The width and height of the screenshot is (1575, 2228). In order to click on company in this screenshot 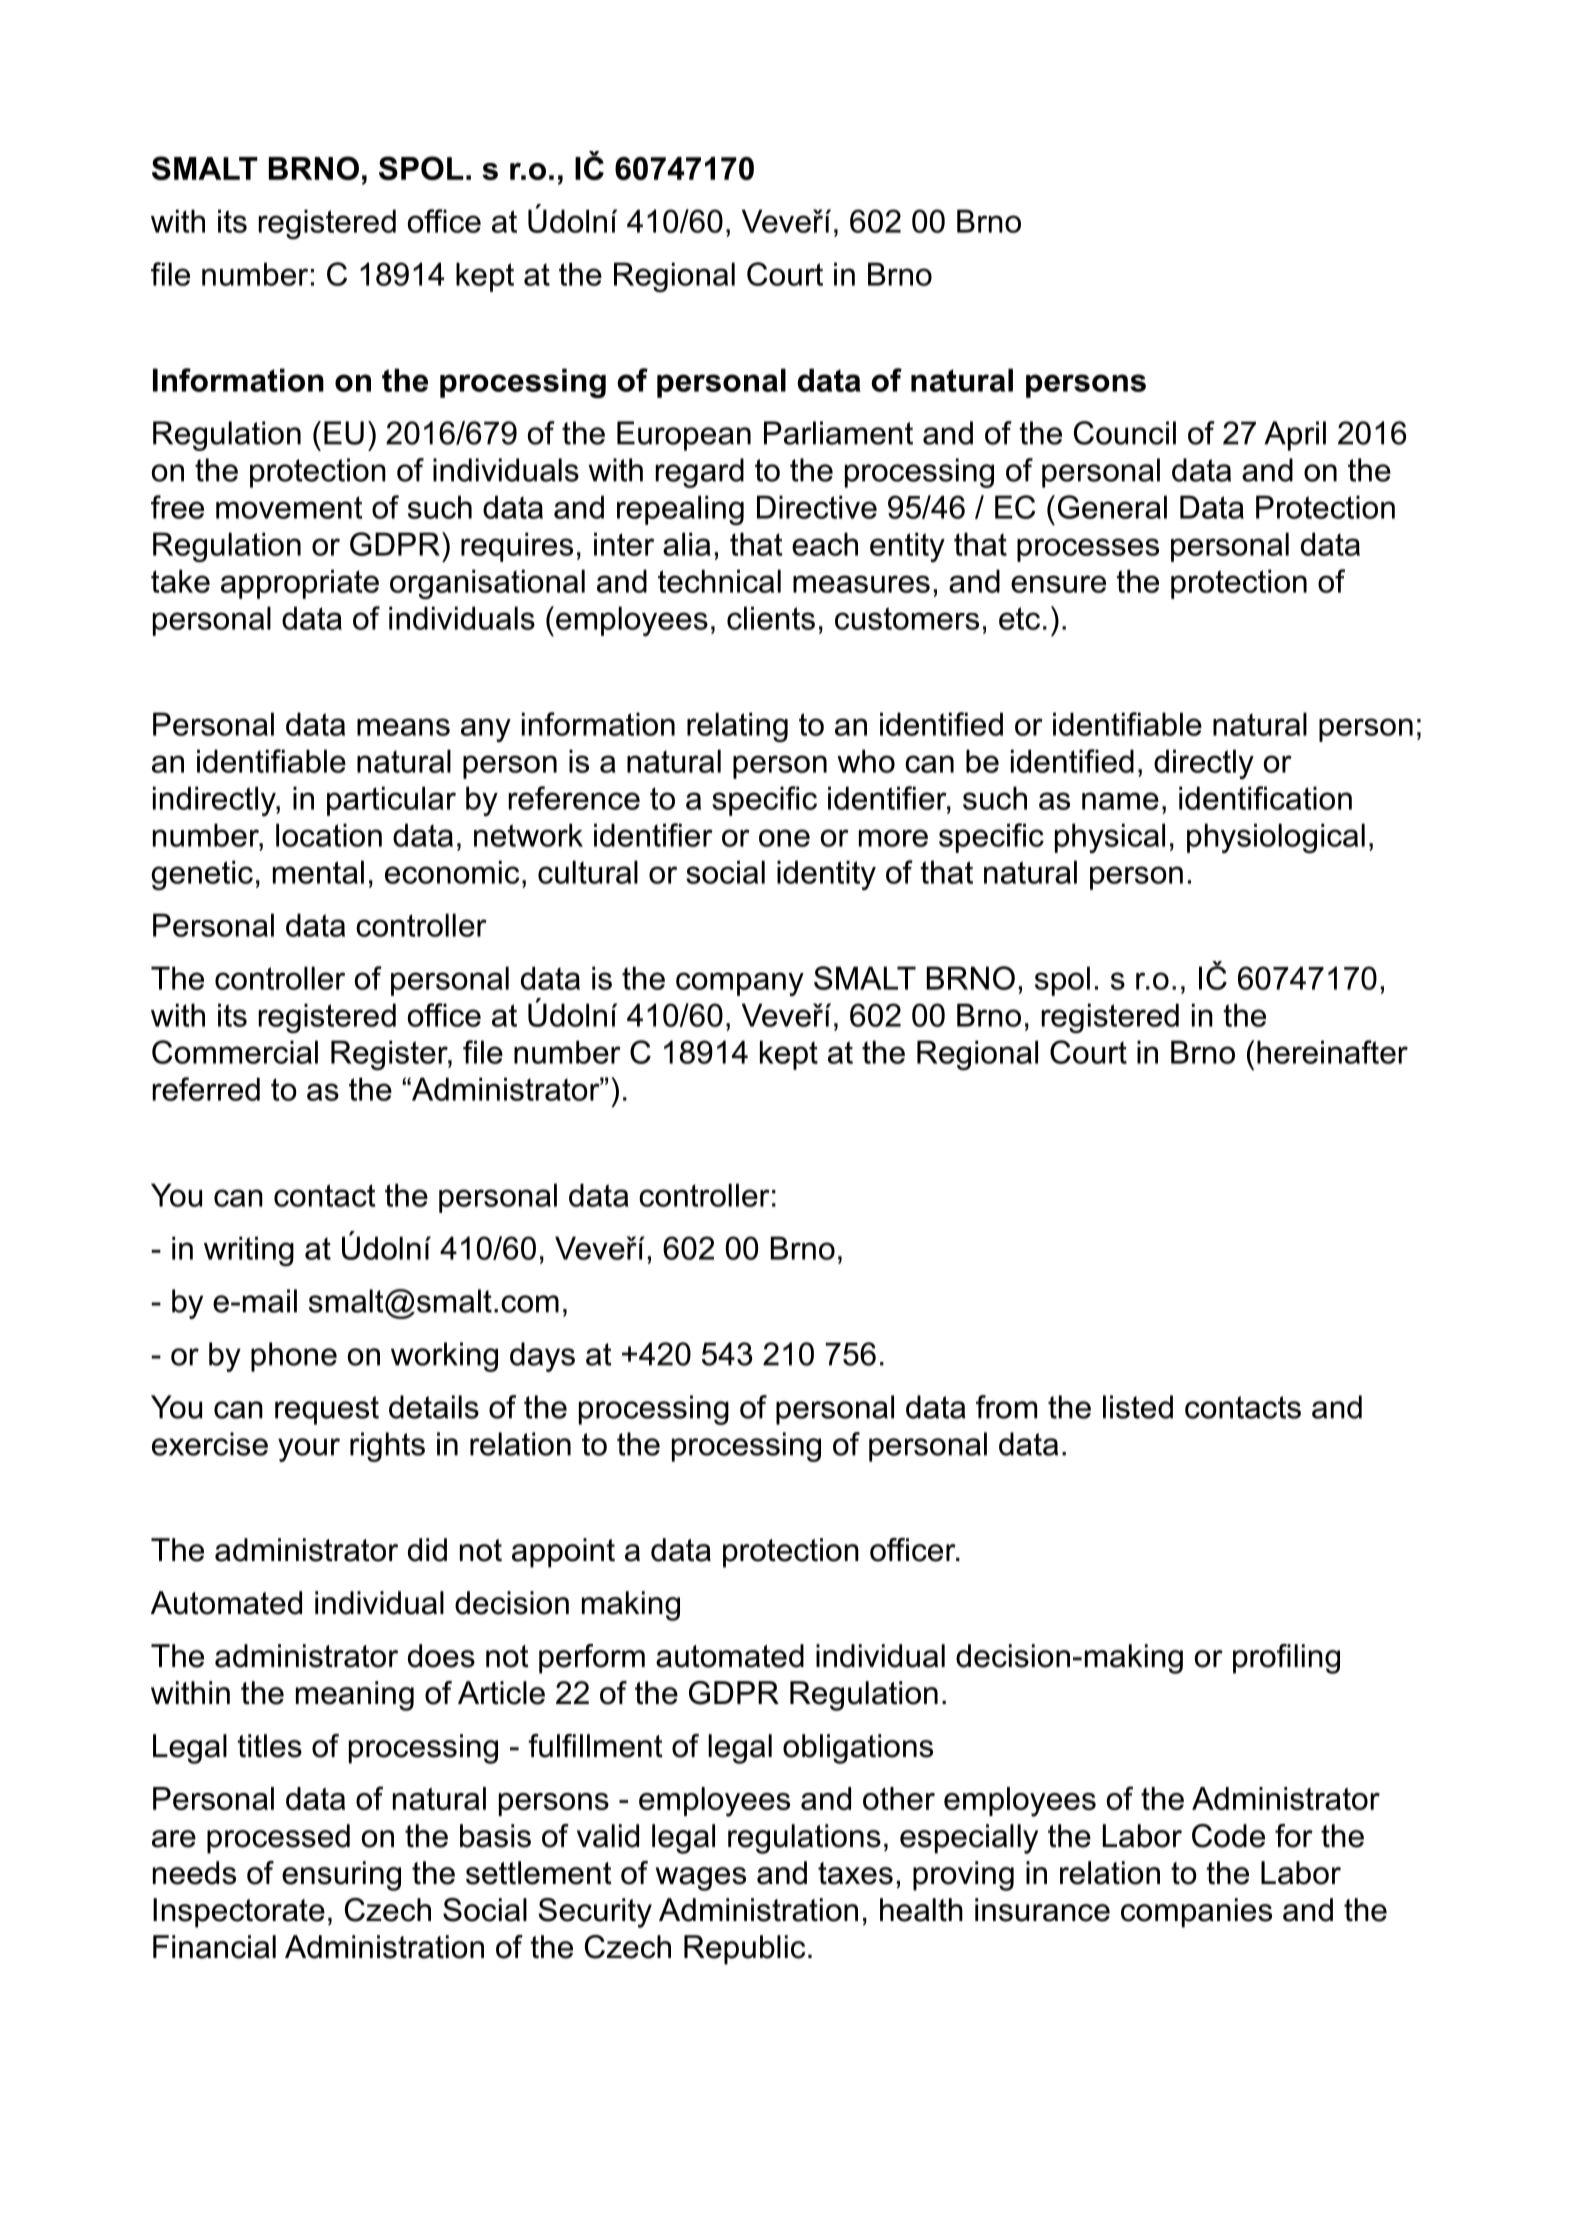, I will do `click(740, 984)`.
